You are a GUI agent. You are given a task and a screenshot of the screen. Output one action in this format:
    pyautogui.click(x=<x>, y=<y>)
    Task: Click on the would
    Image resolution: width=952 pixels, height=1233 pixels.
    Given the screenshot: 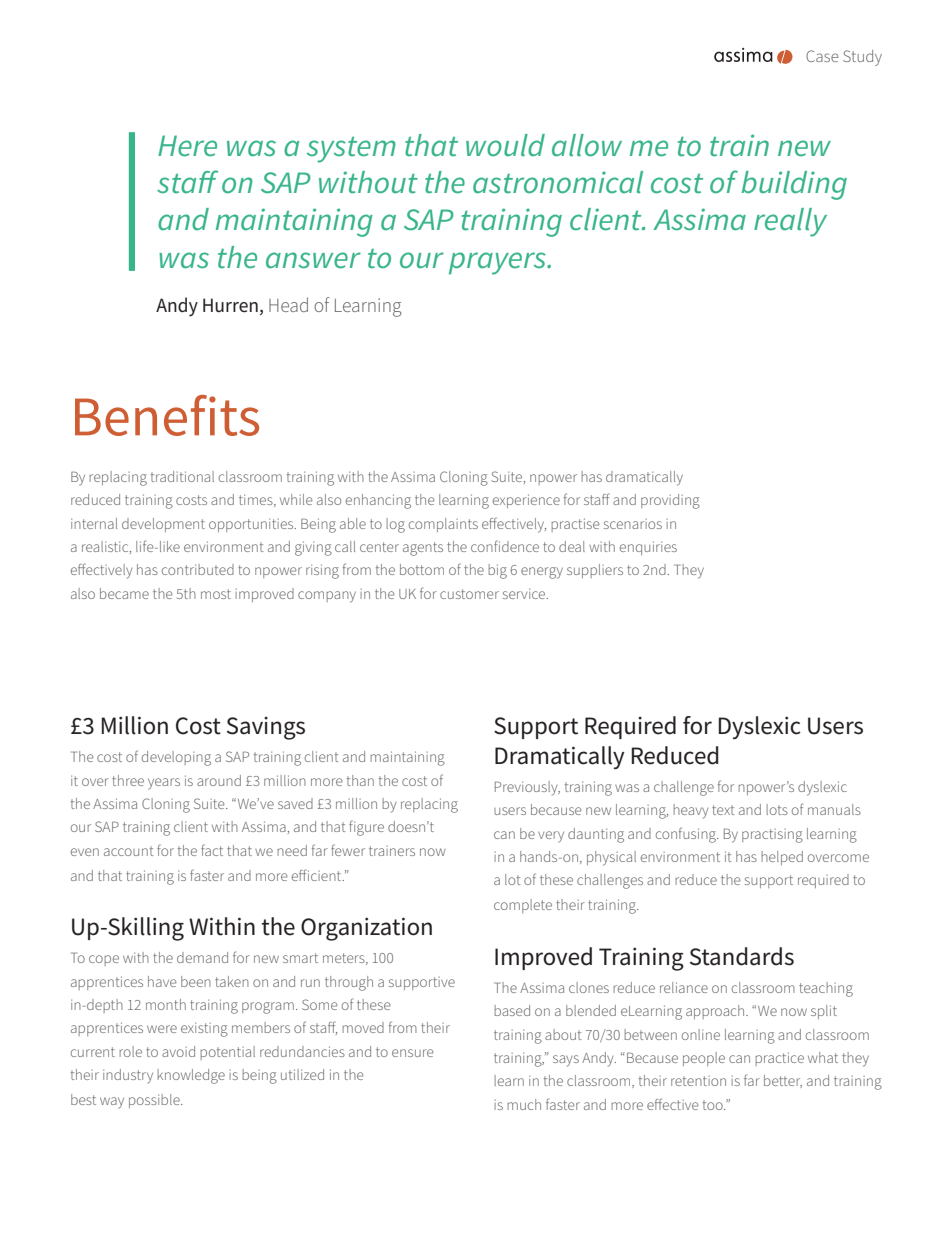 What is the action you would take?
    pyautogui.click(x=505, y=145)
